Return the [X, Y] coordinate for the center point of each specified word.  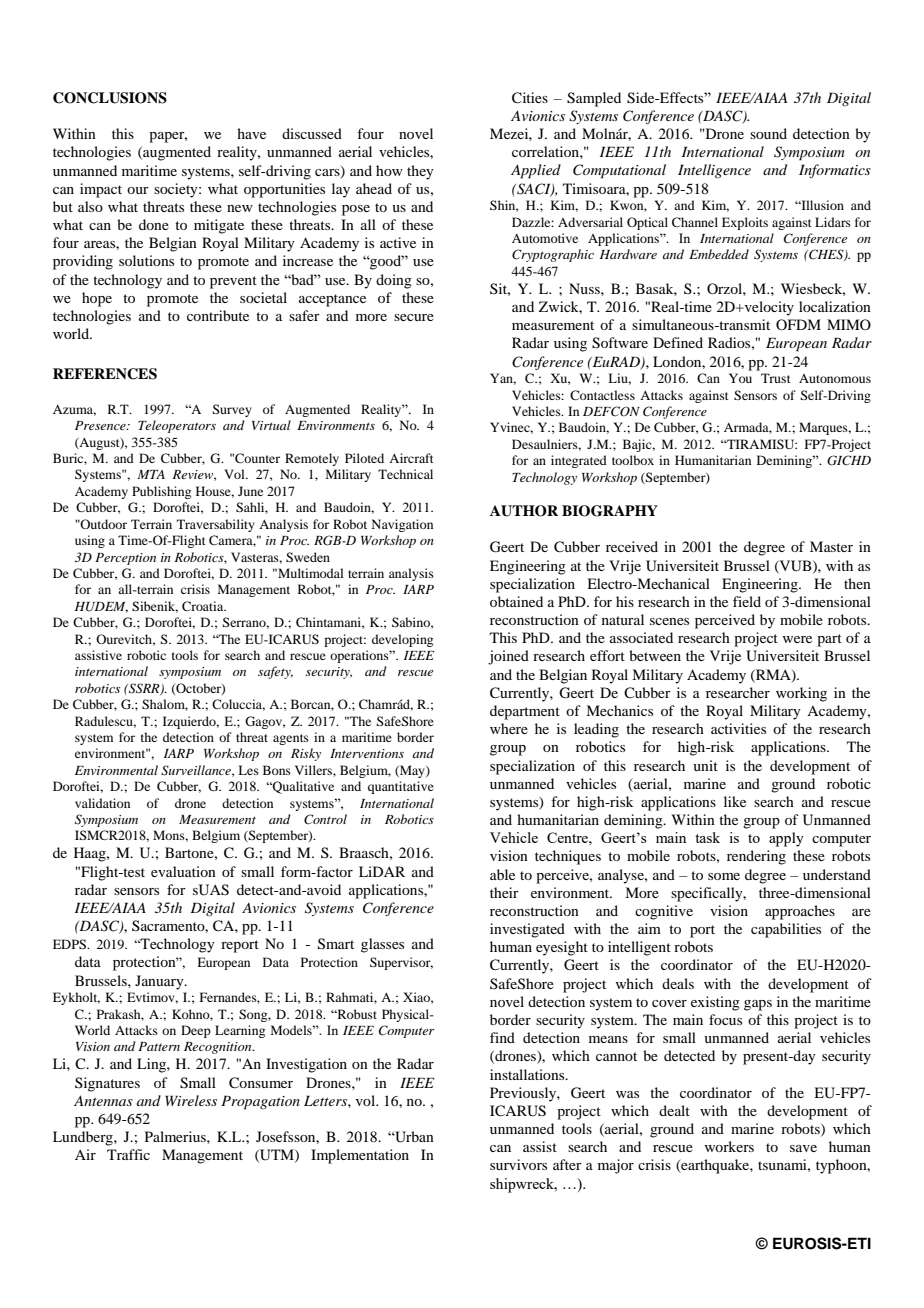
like [735, 801]
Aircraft [411, 458]
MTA [151, 474]
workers [729, 1146]
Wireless [191, 1100]
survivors [518, 1164]
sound [768, 133]
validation [102, 803]
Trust [776, 378]
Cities [530, 98]
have [251, 133]
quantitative [401, 787]
